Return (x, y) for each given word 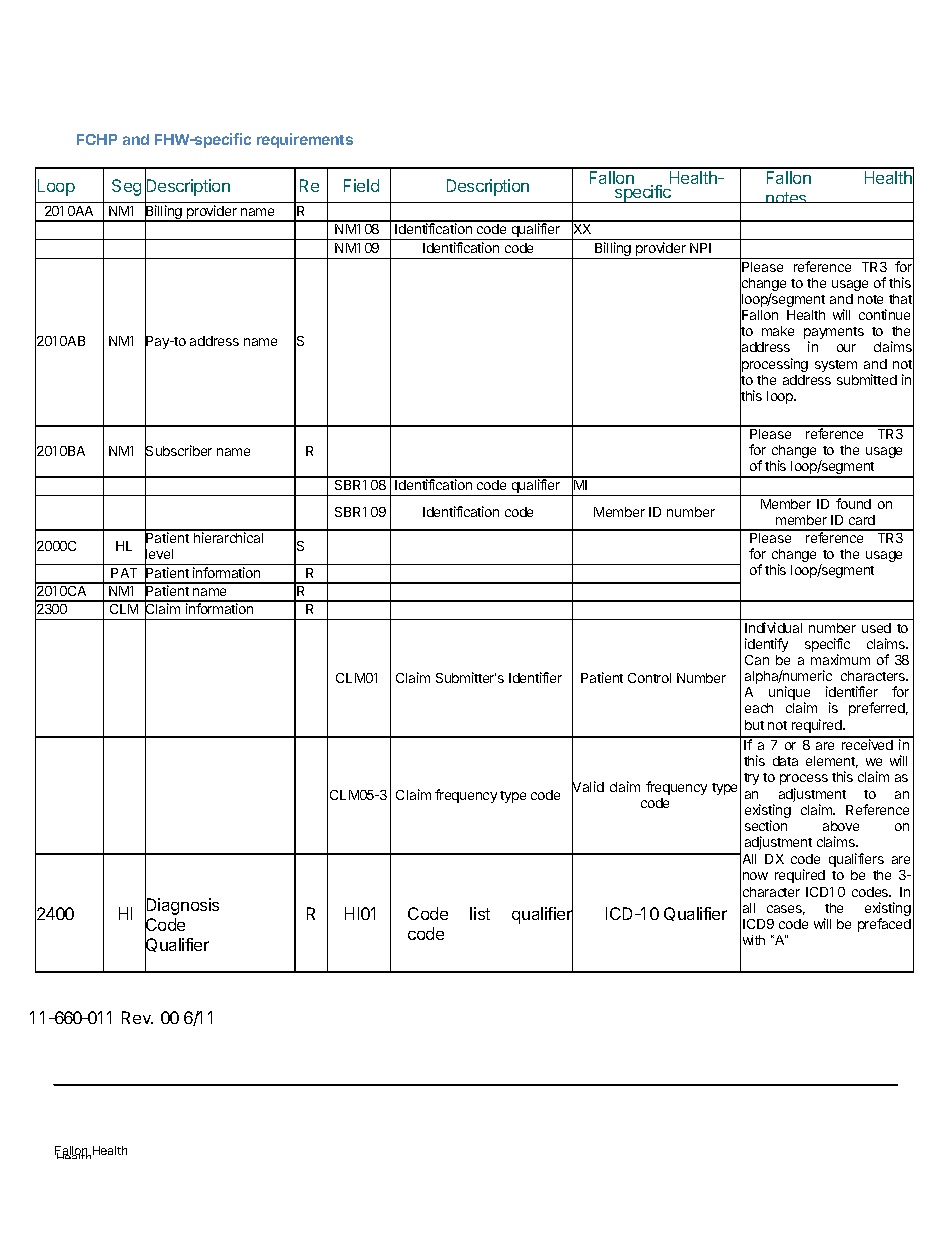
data (785, 761)
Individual (773, 627)
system (836, 366)
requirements (305, 140)
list (480, 913)
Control (649, 678)
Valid (588, 787)
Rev (137, 1017)
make (778, 331)
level (159, 554)
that (901, 299)
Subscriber (178, 451)
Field (361, 185)
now (755, 876)
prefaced (884, 925)
